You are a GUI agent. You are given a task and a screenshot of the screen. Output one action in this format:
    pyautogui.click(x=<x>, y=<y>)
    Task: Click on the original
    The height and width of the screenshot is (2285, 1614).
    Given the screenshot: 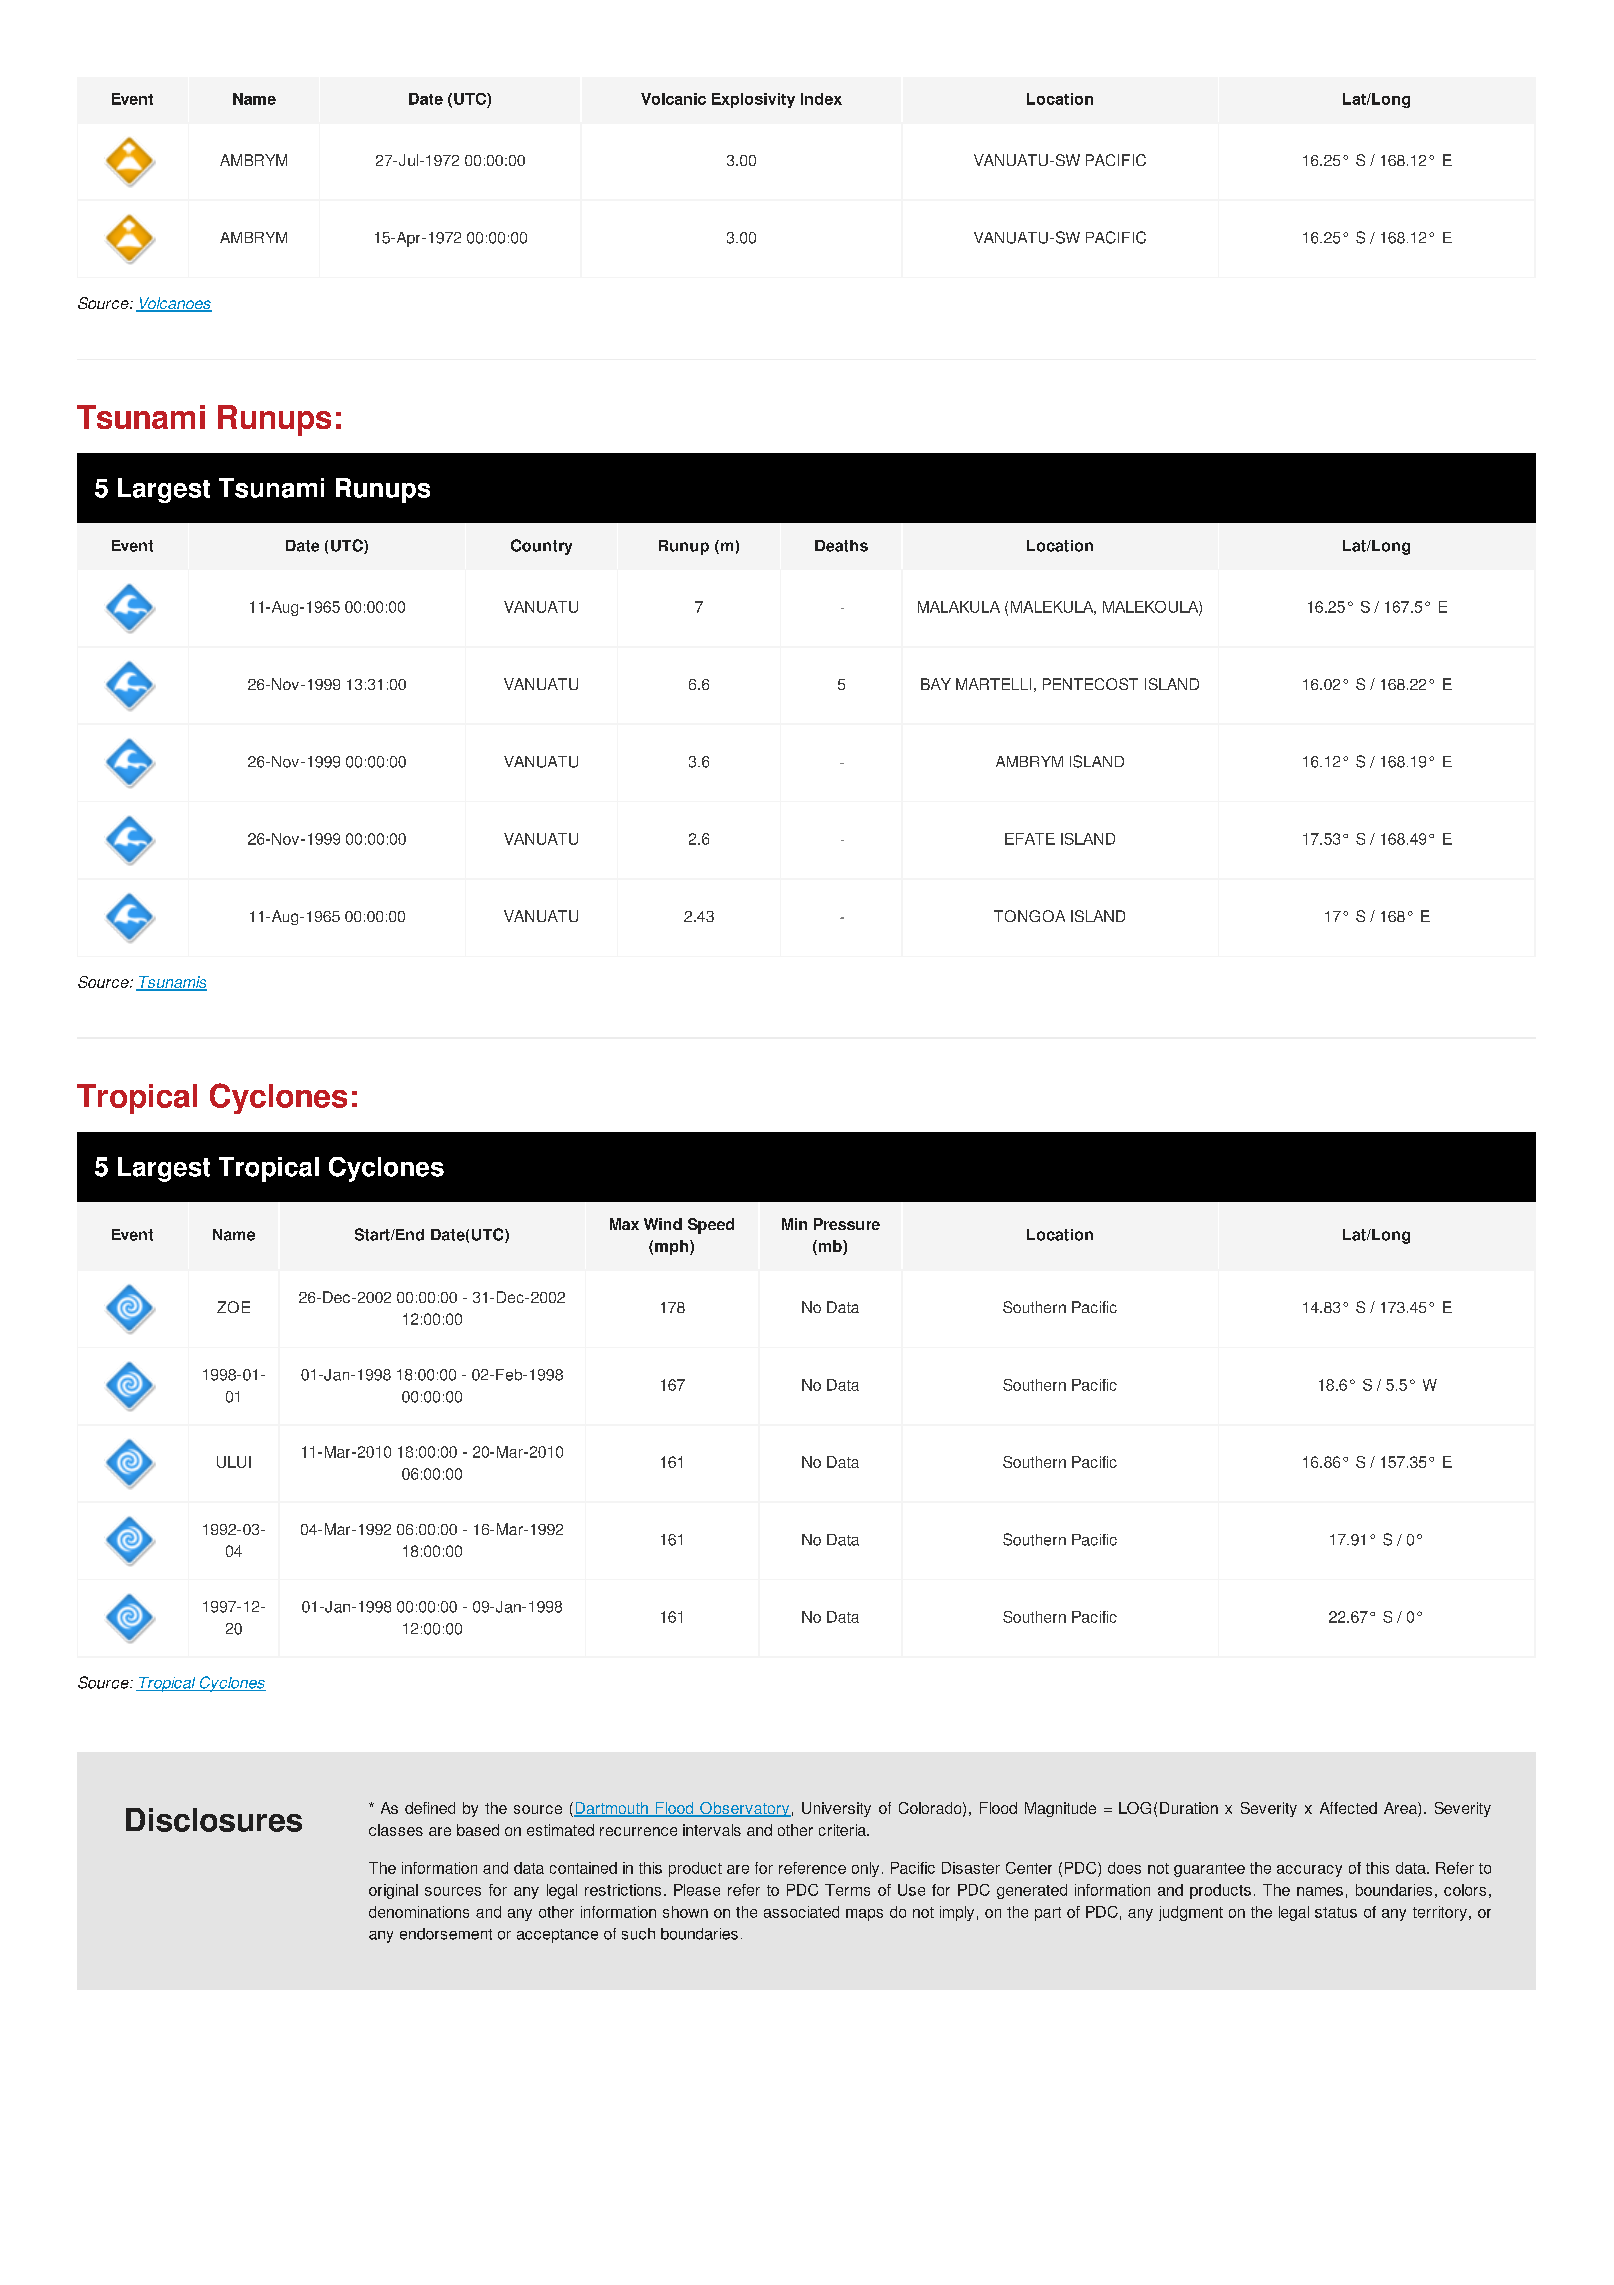 What is the action you would take?
    pyautogui.click(x=393, y=1891)
